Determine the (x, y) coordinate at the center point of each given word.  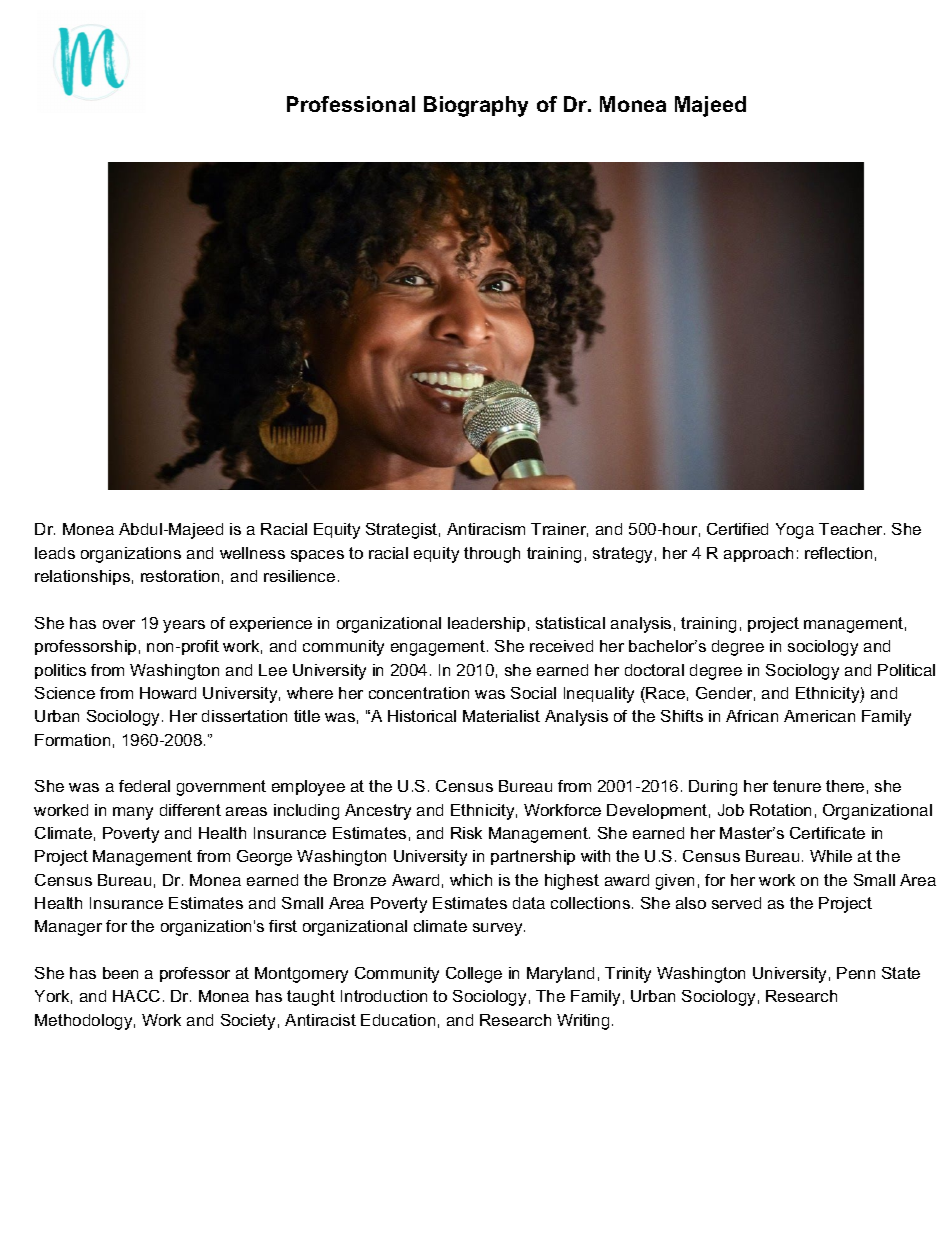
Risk (466, 833)
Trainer (559, 530)
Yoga (795, 531)
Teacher (852, 529)
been (120, 973)
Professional (351, 104)
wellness (252, 553)
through (492, 555)
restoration (180, 576)
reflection (838, 553)
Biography (476, 106)
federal (144, 786)
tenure (797, 786)
